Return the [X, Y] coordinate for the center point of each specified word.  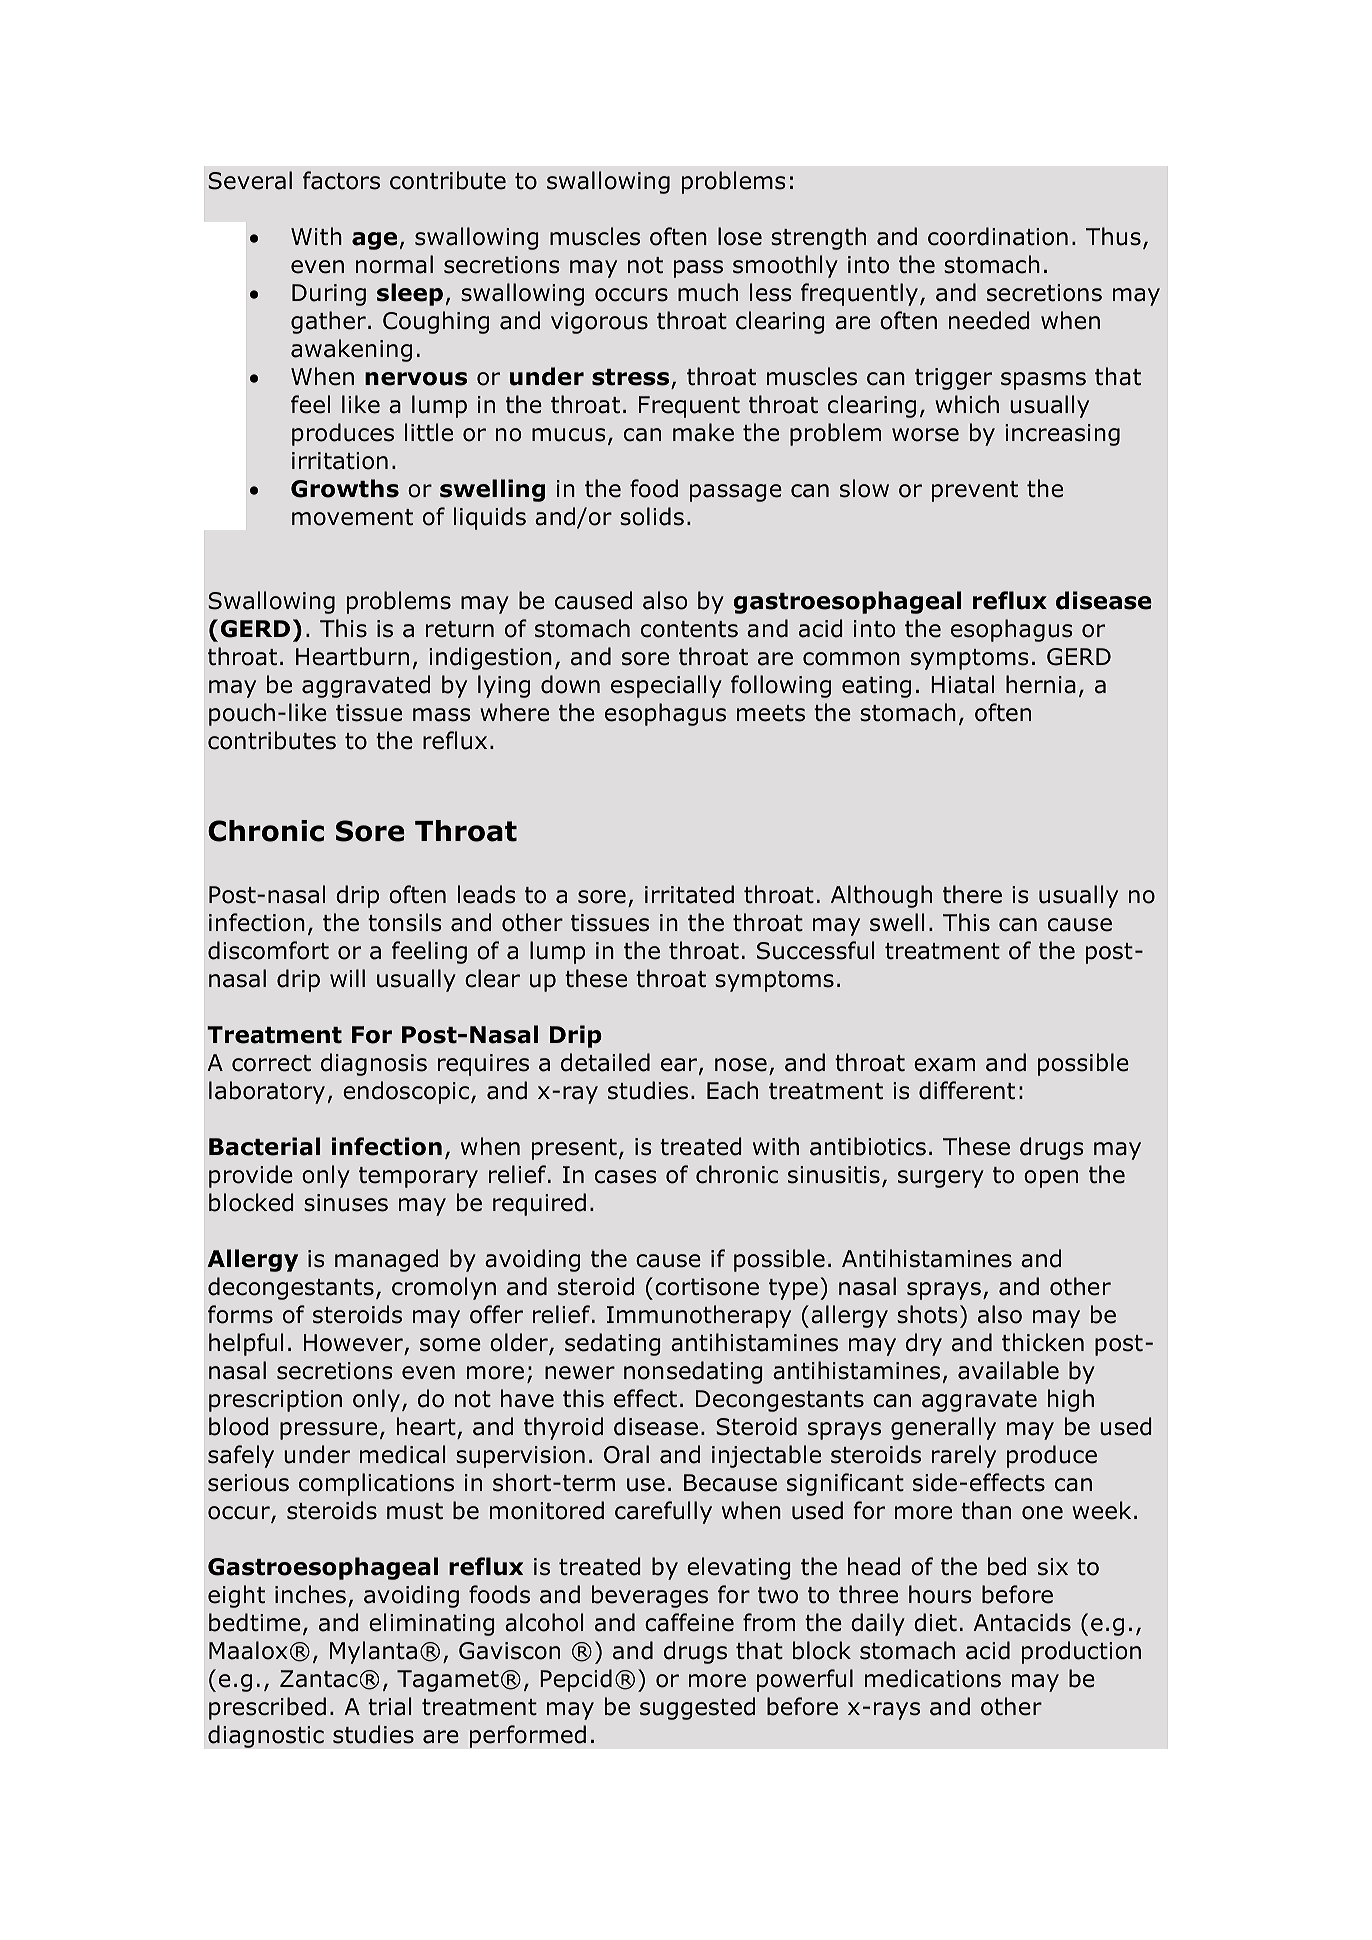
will [347, 978]
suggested [697, 1708]
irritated [689, 894]
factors [341, 180]
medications [933, 1678]
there [972, 894]
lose [740, 236]
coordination [998, 236]
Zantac [319, 1679]
